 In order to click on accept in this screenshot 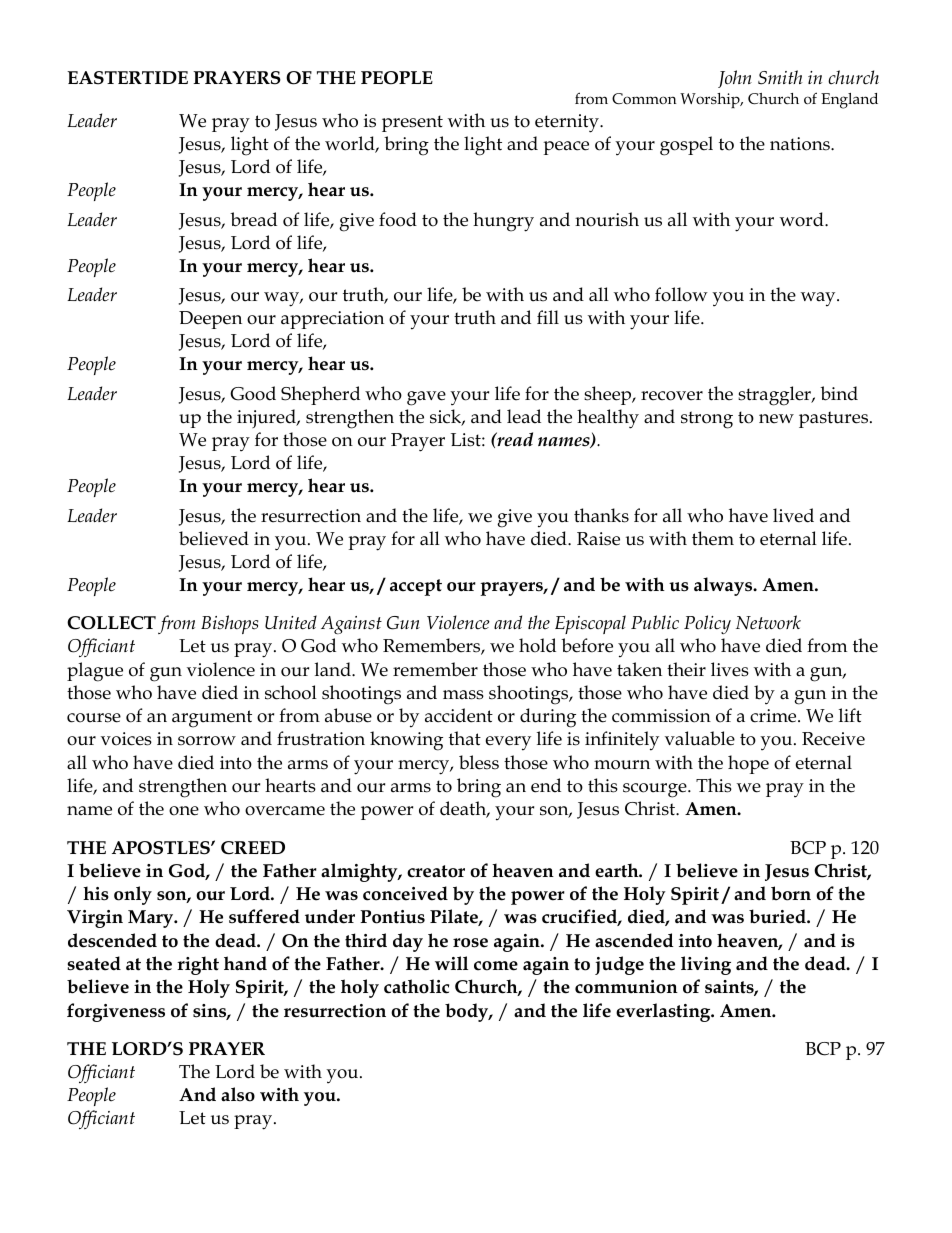, I will do `click(416, 587)`.
